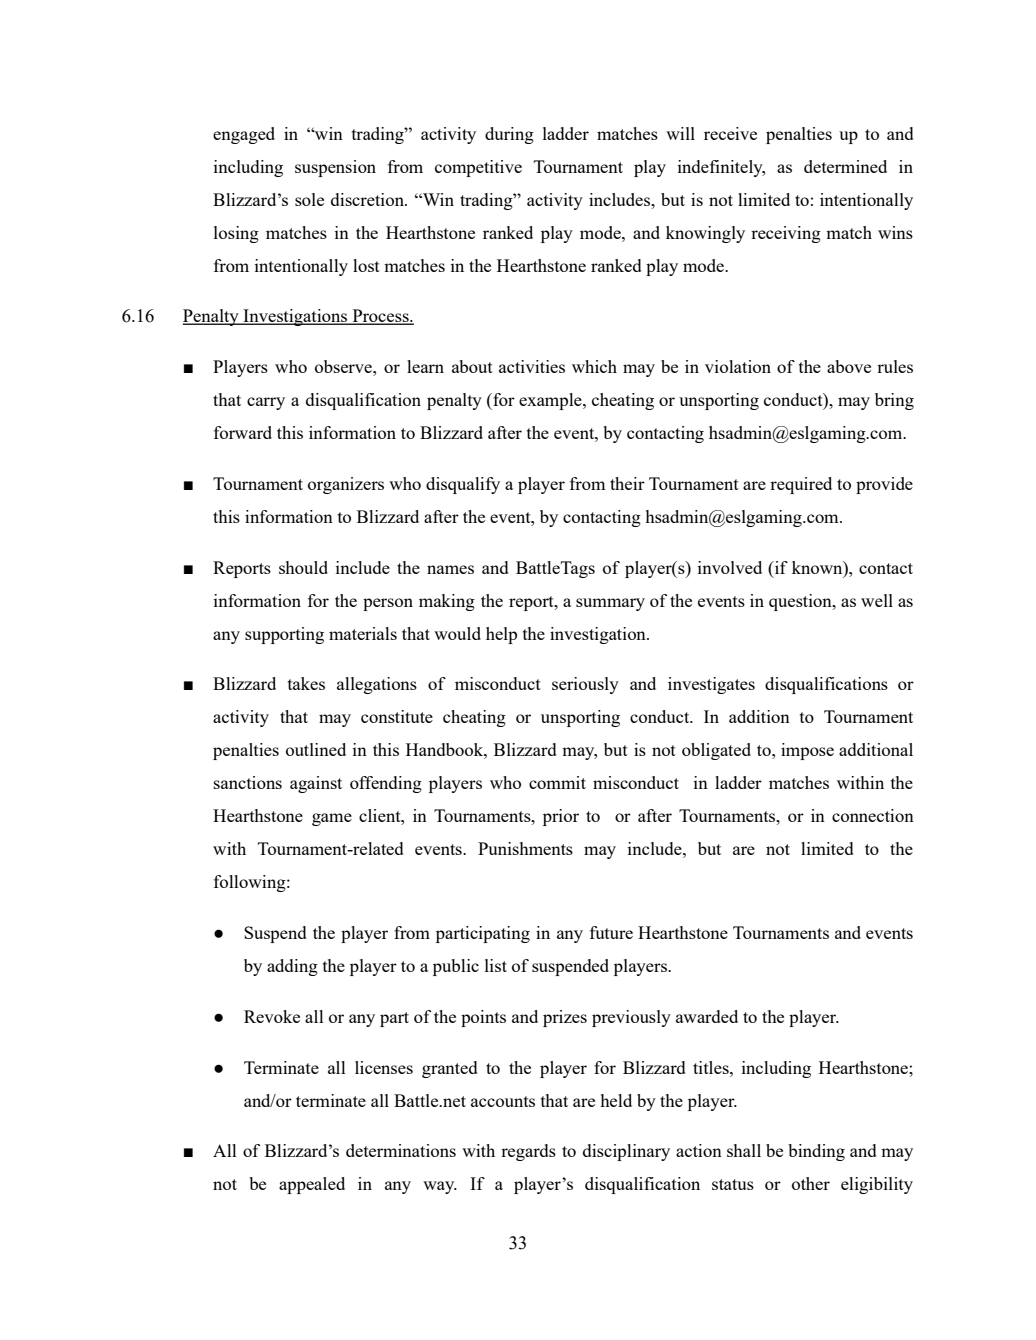 The width and height of the screenshot is (1036, 1340). Describe the element at coordinates (335, 168) in the screenshot. I see `suspension` at that location.
